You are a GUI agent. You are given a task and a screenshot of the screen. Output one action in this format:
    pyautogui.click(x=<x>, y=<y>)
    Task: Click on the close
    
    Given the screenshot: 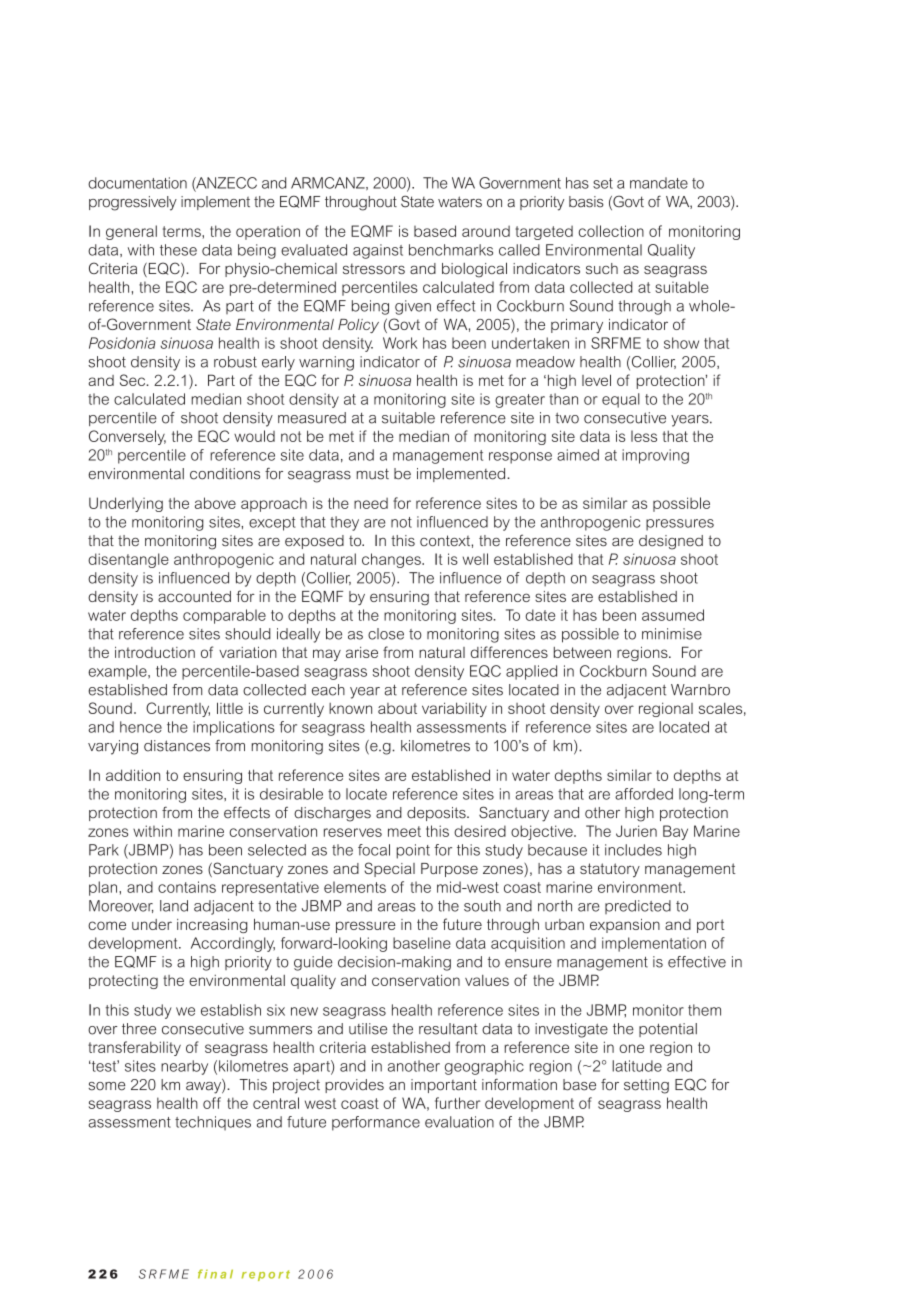 What is the action you would take?
    pyautogui.click(x=386, y=634)
